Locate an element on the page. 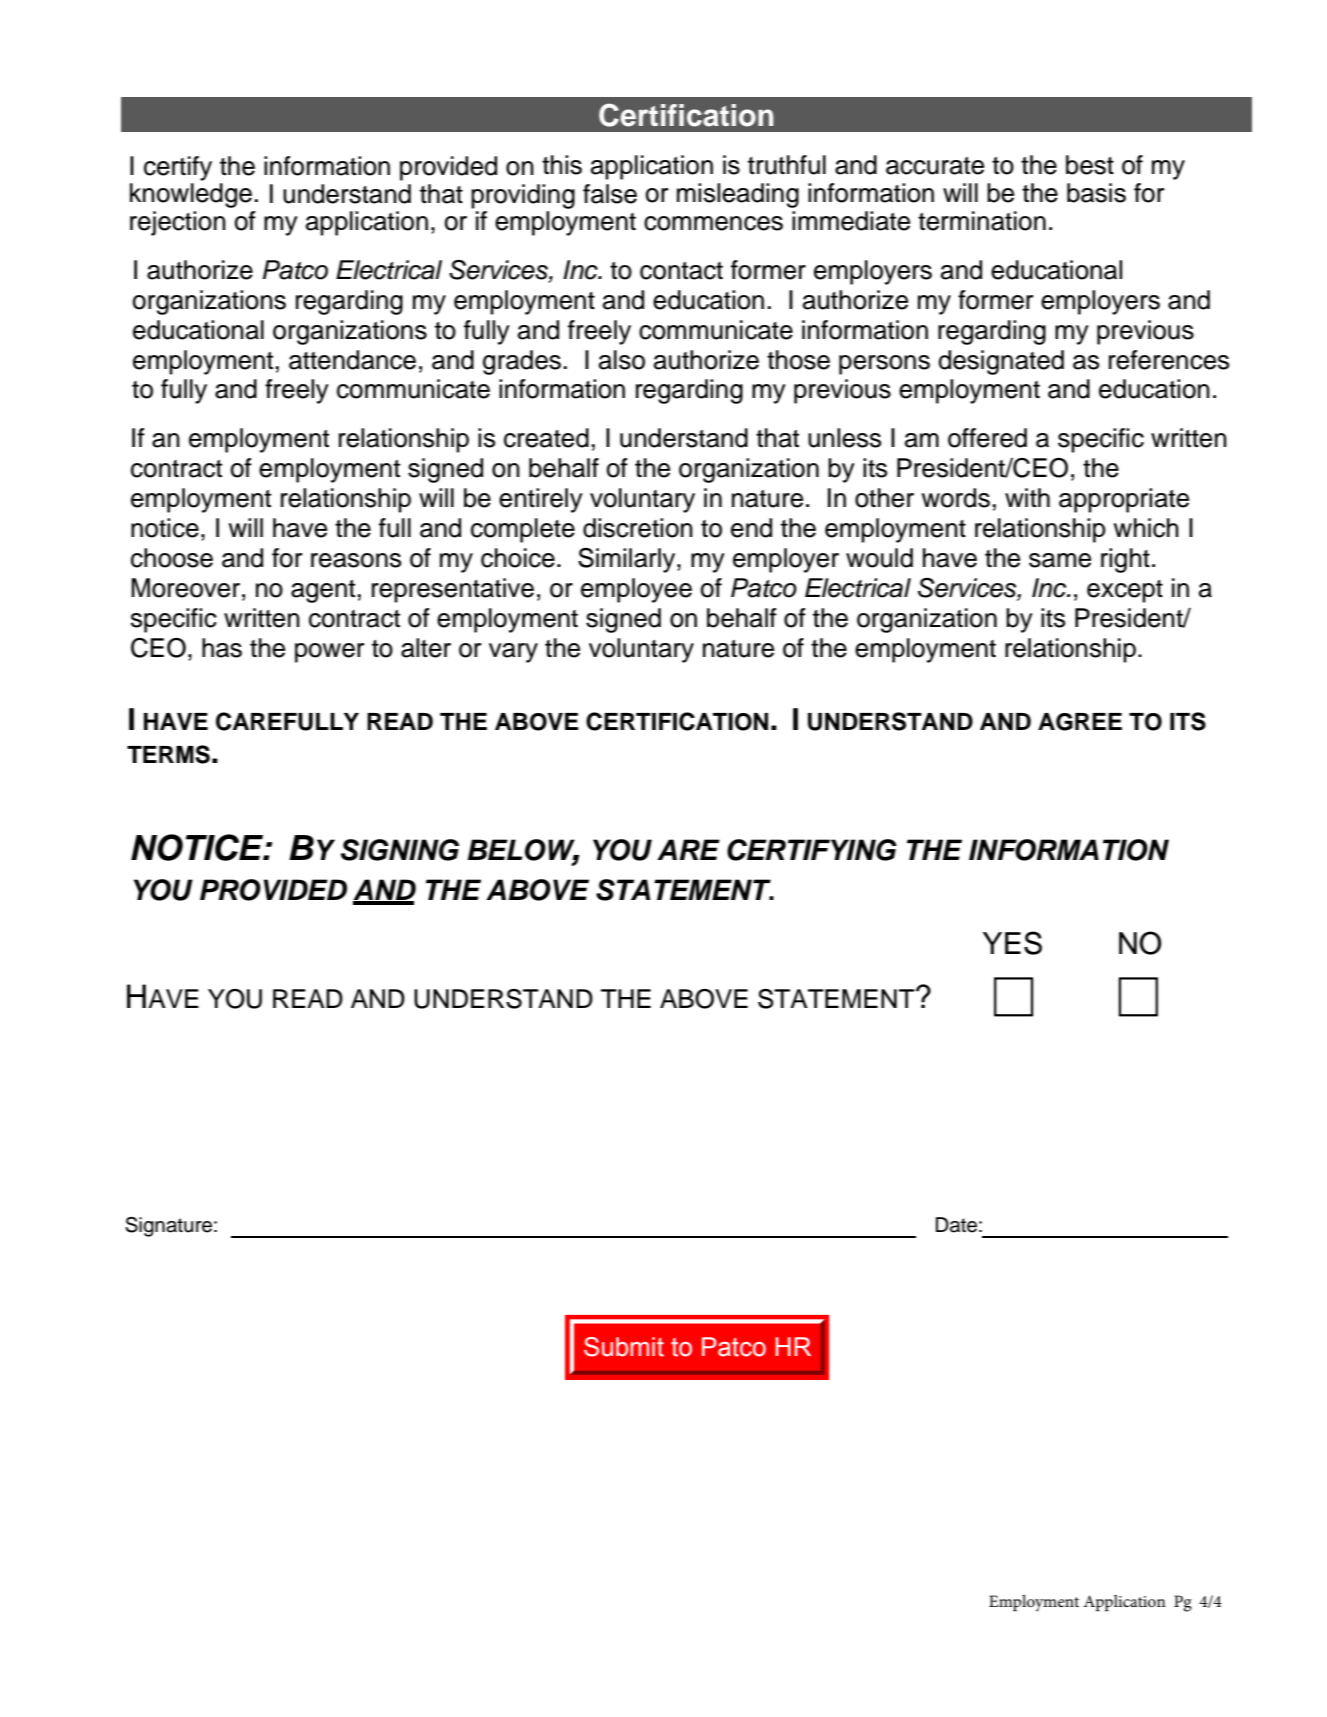 Image resolution: width=1327 pixels, height=1717 pixels. YES is located at coordinates (1012, 943).
